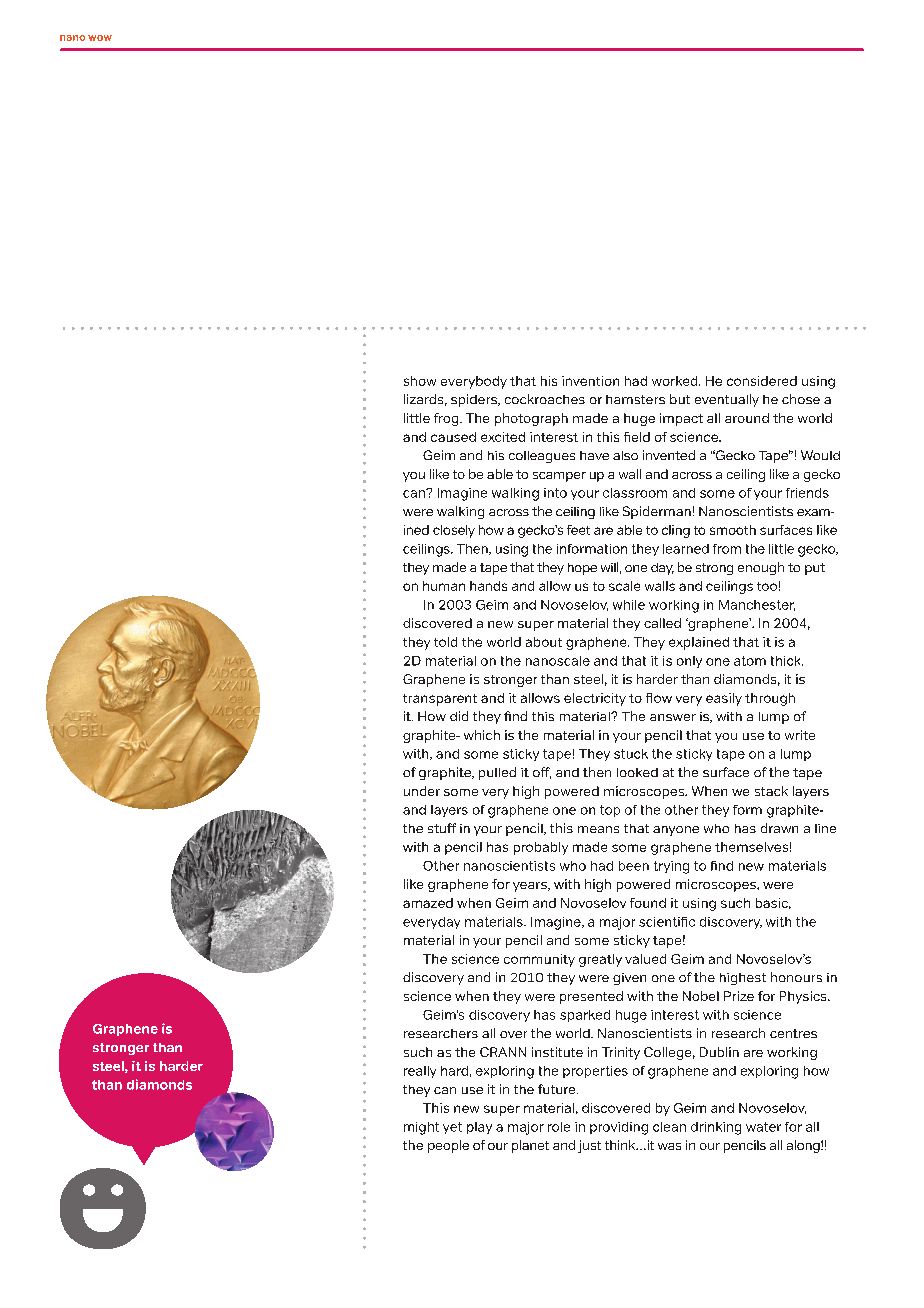  What do you see at coordinates (747, 418) in the screenshot?
I see `around` at bounding box center [747, 418].
